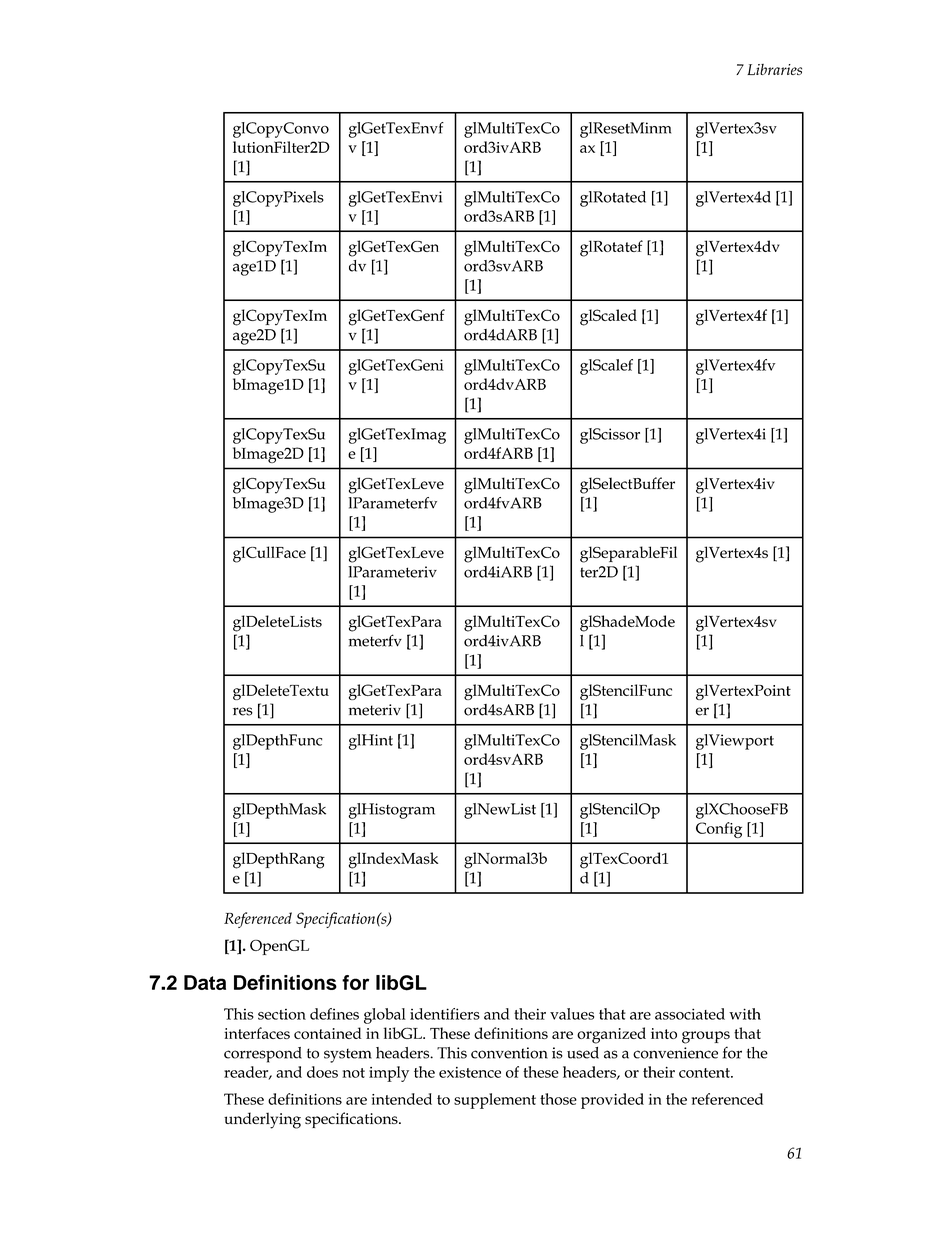 Image resolution: width=952 pixels, height=1233 pixels. Describe the element at coordinates (719, 830) in the screenshot. I see `Config` at that location.
